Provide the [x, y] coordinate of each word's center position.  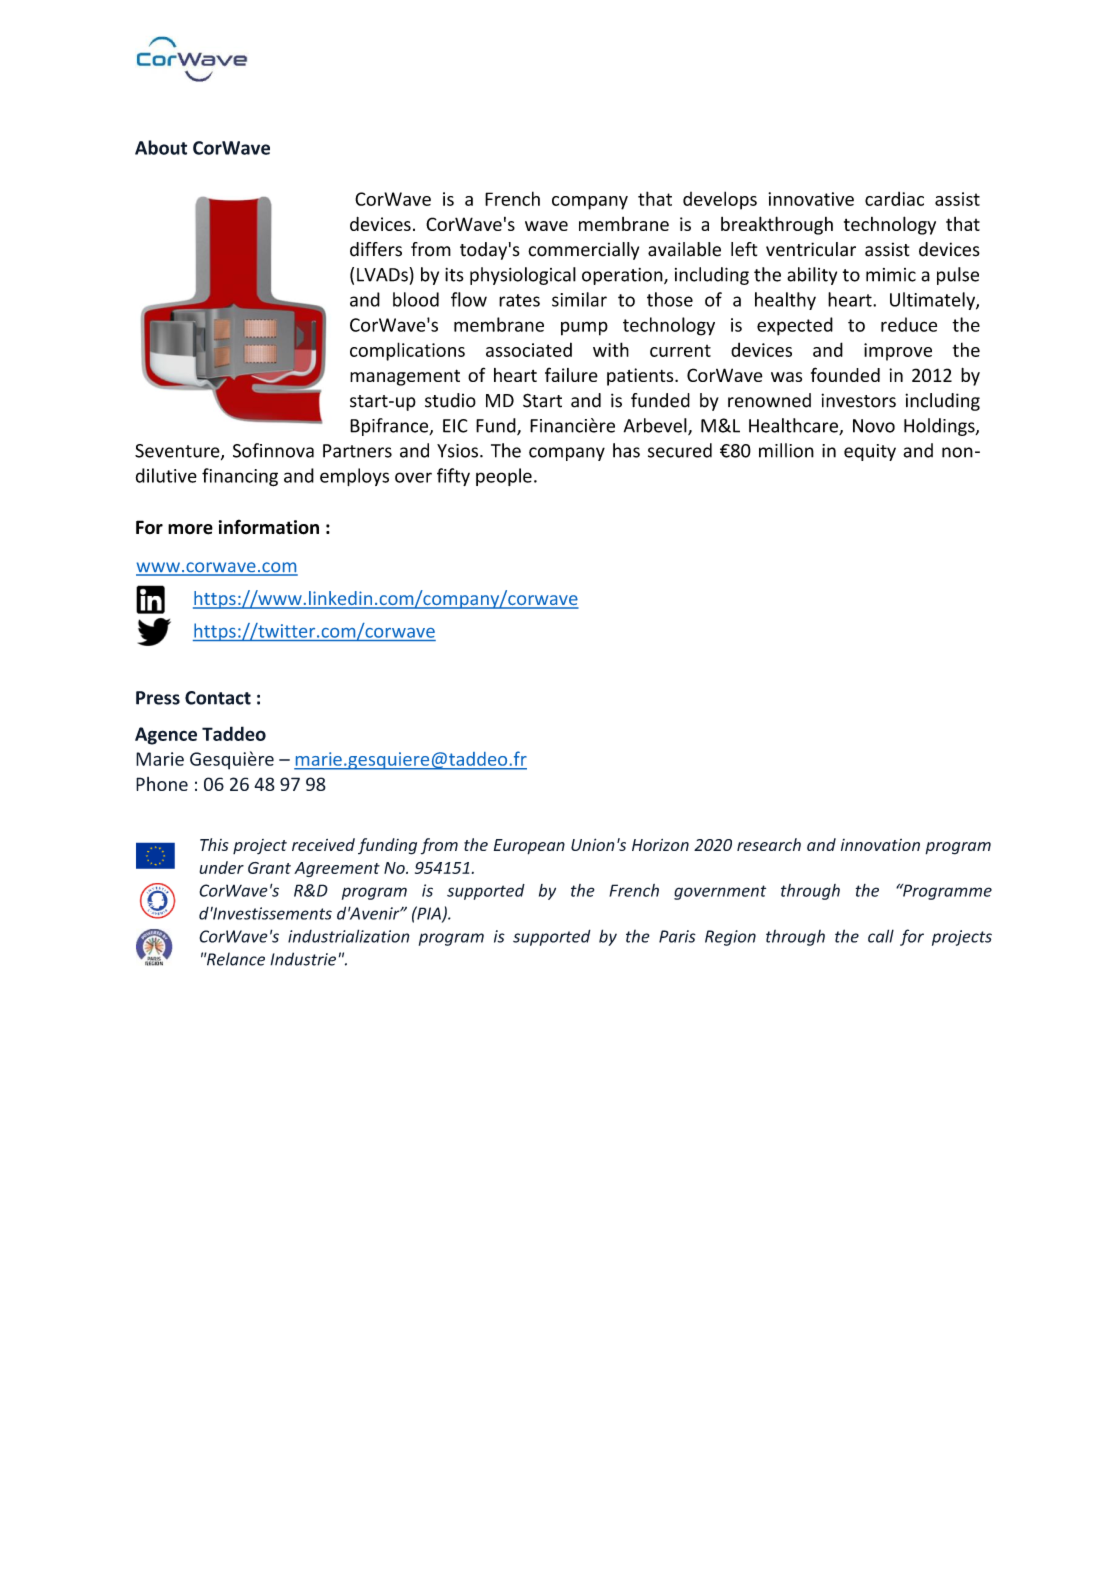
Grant [269, 868]
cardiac [894, 199]
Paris [677, 936]
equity [870, 452]
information [269, 527]
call [881, 936]
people [504, 477]
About [161, 147]
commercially [583, 251]
